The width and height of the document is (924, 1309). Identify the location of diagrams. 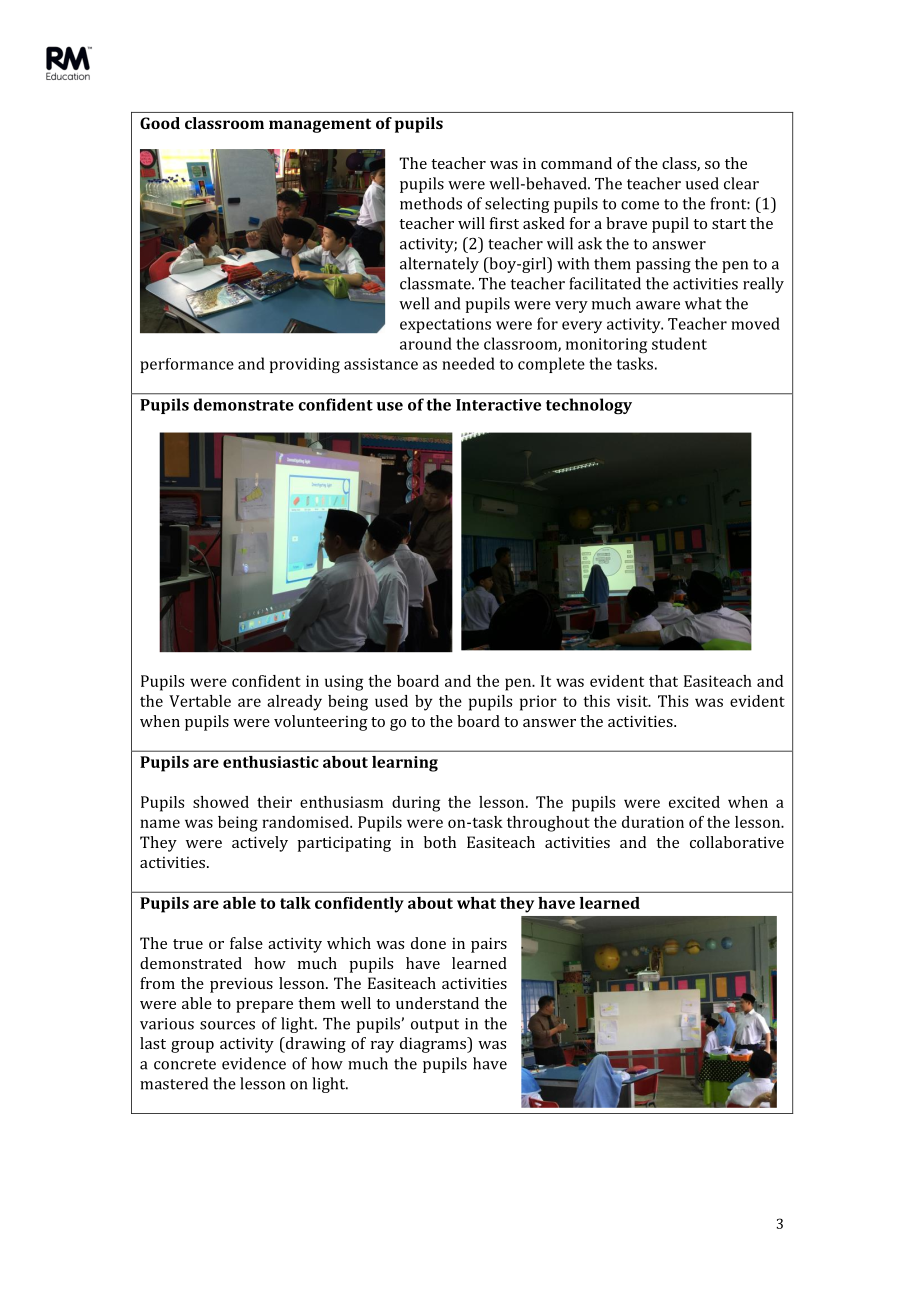
(434, 1045).
